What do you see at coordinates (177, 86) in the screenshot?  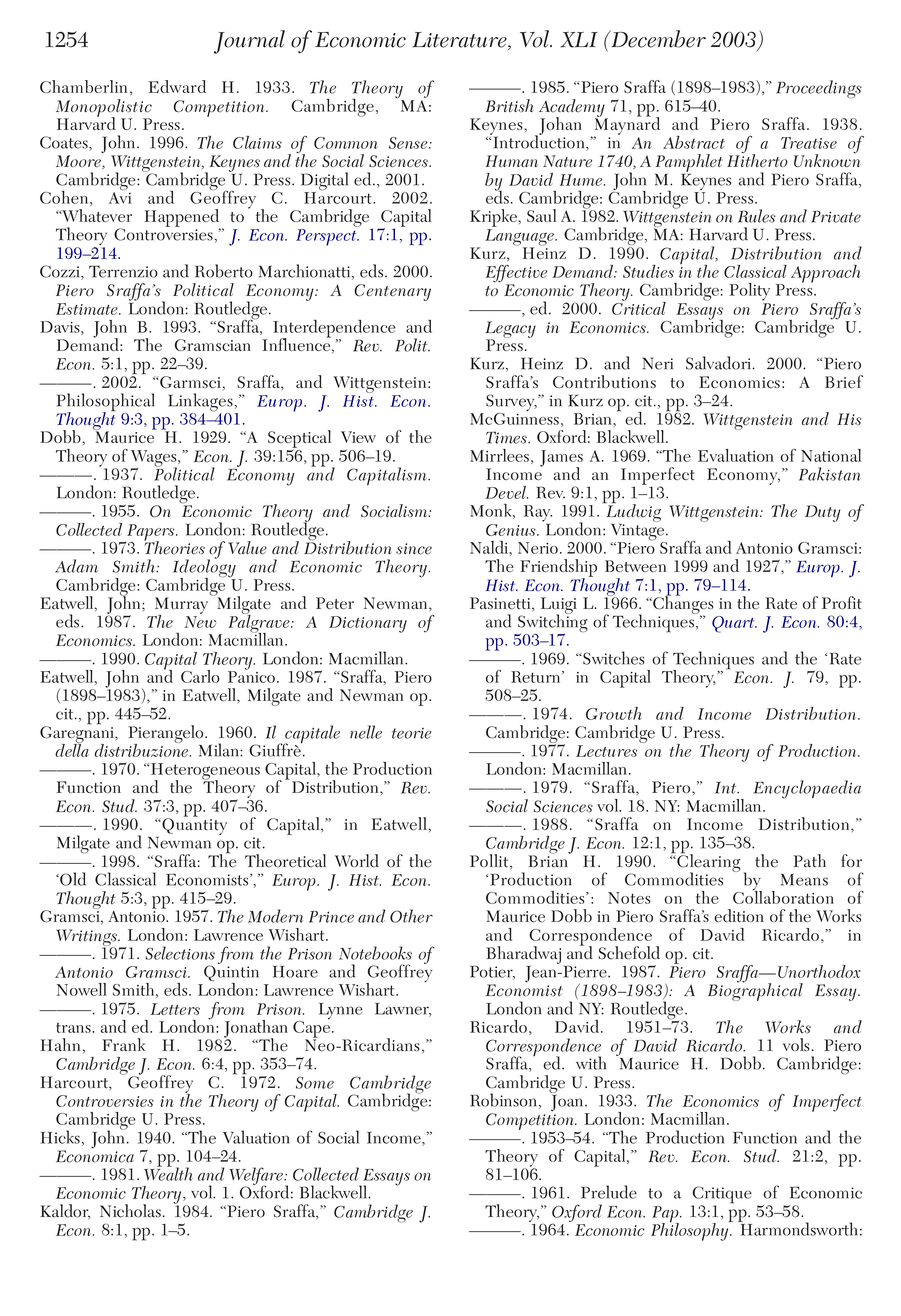 I see `Edward` at bounding box center [177, 86].
